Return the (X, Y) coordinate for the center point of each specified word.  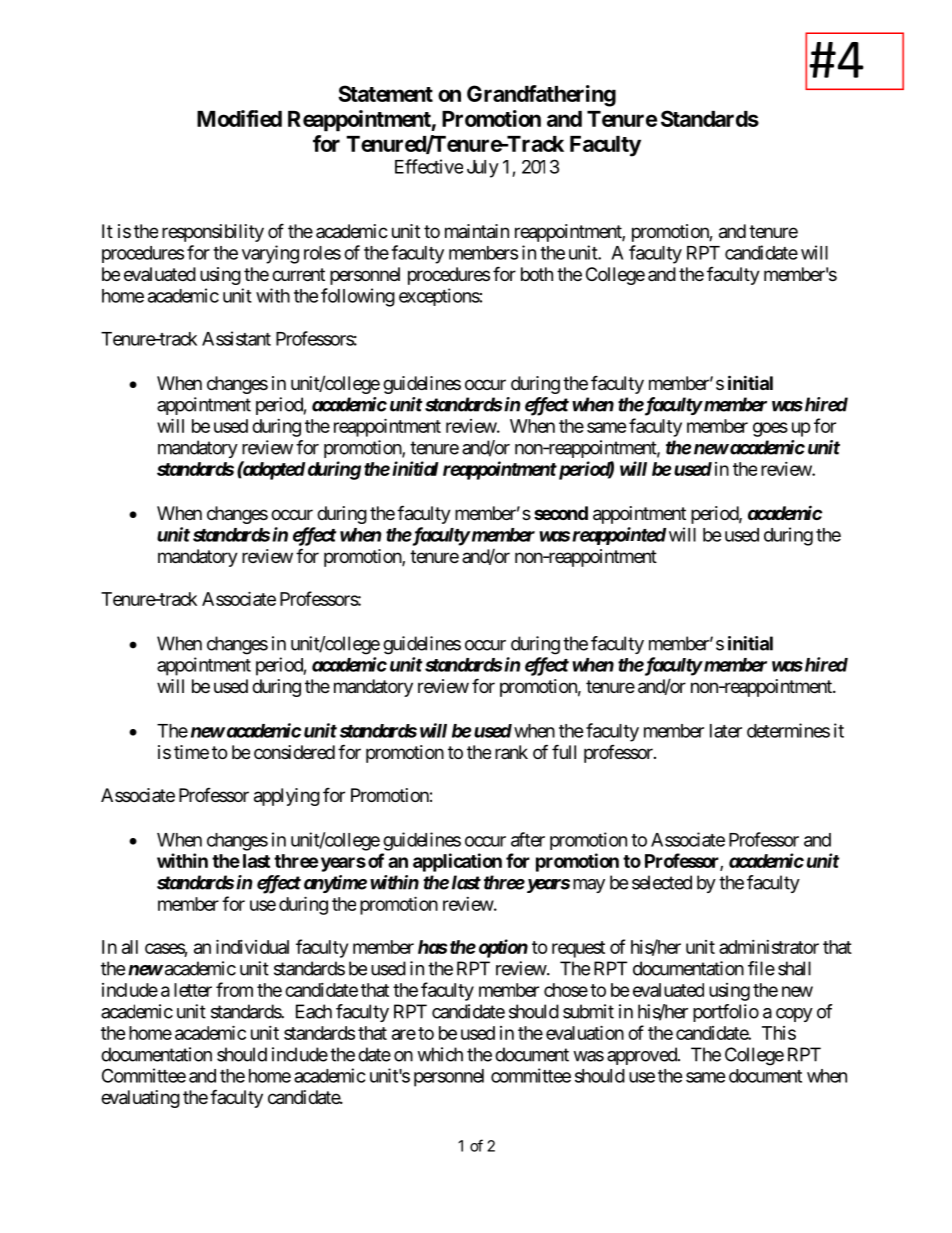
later (726, 731)
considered (294, 752)
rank (511, 752)
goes (770, 429)
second (561, 513)
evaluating (140, 1099)
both (537, 274)
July (483, 169)
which (440, 1054)
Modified (239, 118)
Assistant (236, 338)
